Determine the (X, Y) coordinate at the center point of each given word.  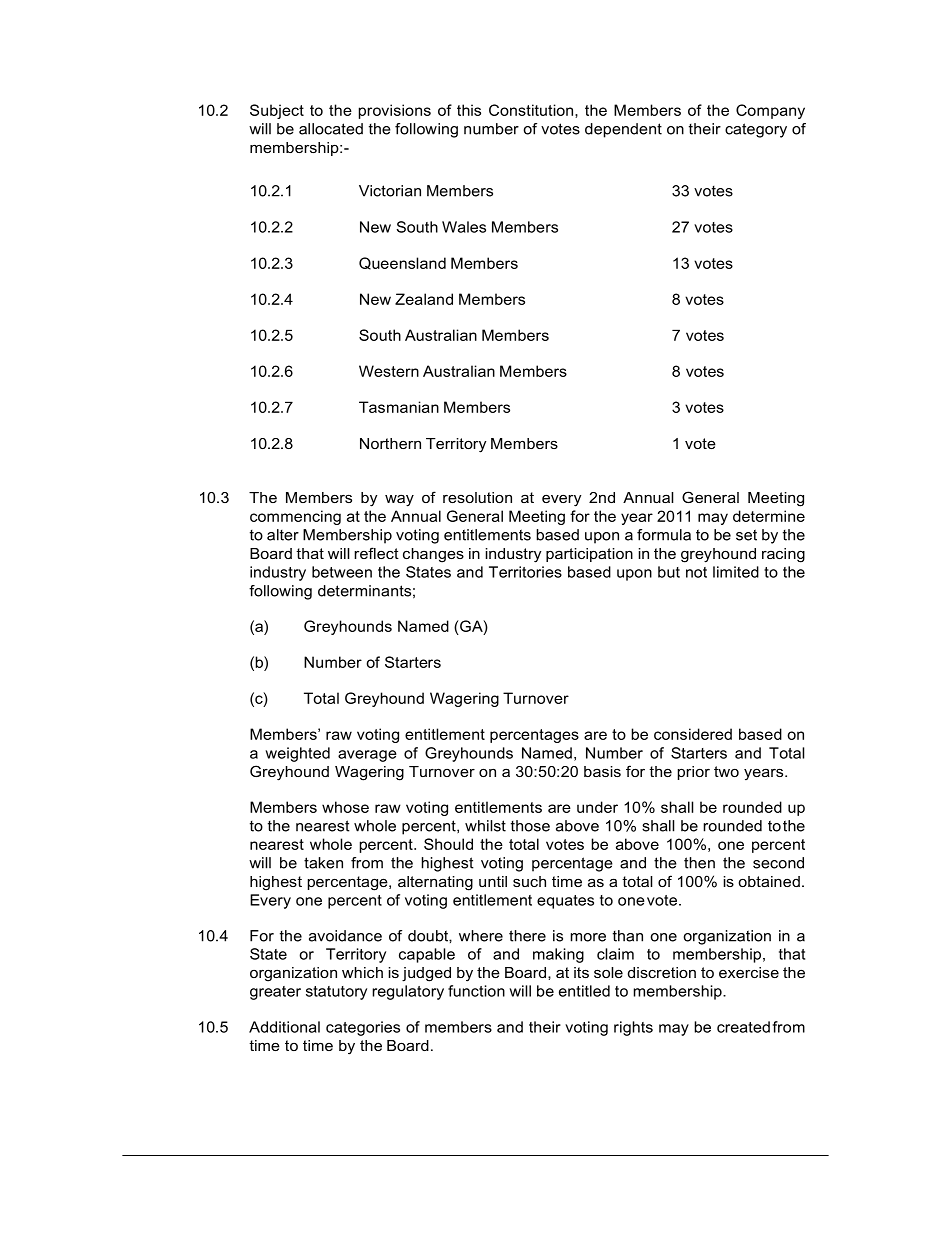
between (342, 572)
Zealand (424, 299)
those (530, 826)
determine (769, 516)
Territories (525, 572)
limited (736, 572)
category (756, 130)
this (469, 110)
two (726, 771)
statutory (336, 993)
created (743, 1027)
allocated (331, 129)
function (476, 991)
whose (345, 807)
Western (389, 371)
